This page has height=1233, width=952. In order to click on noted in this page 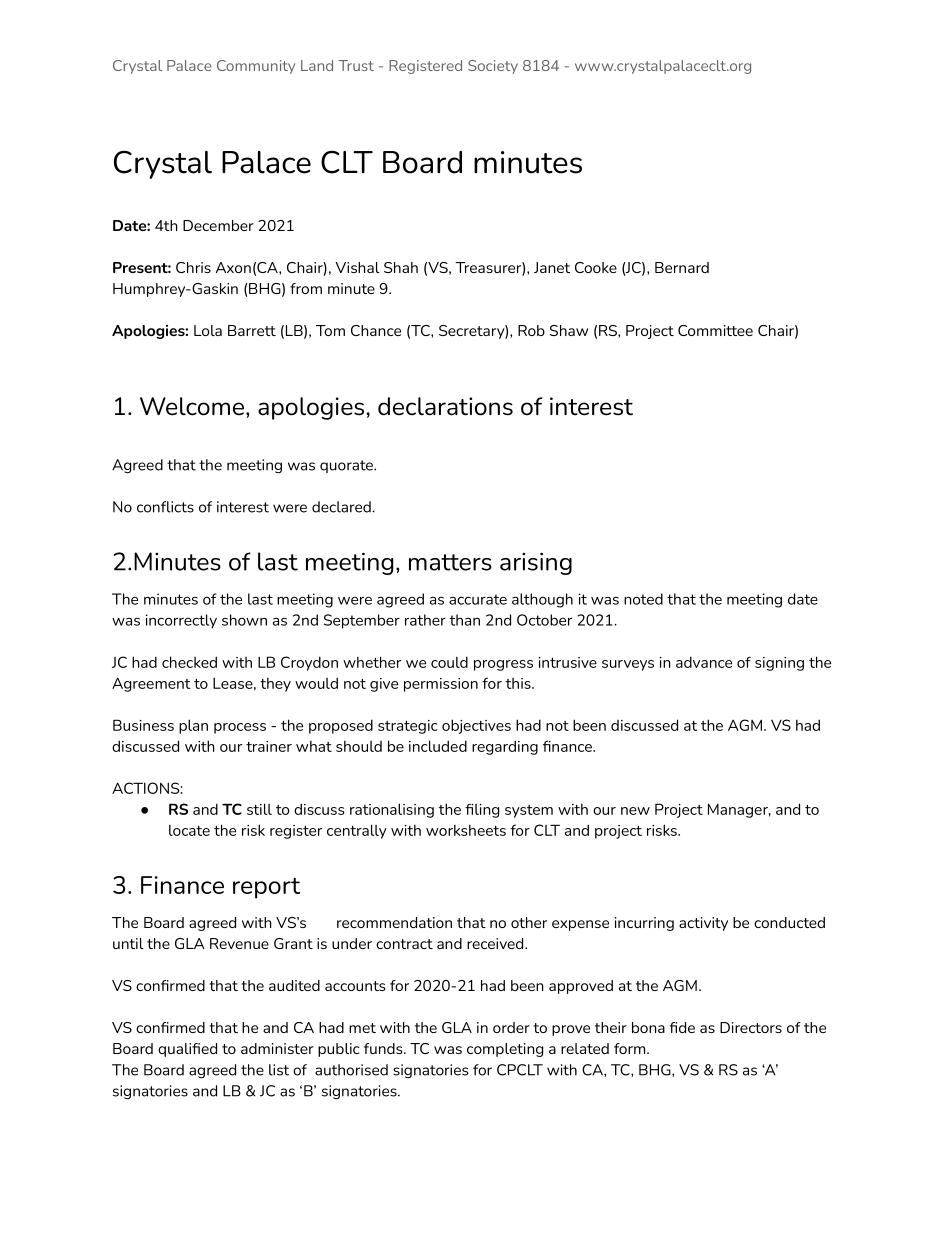, I will do `click(643, 599)`.
